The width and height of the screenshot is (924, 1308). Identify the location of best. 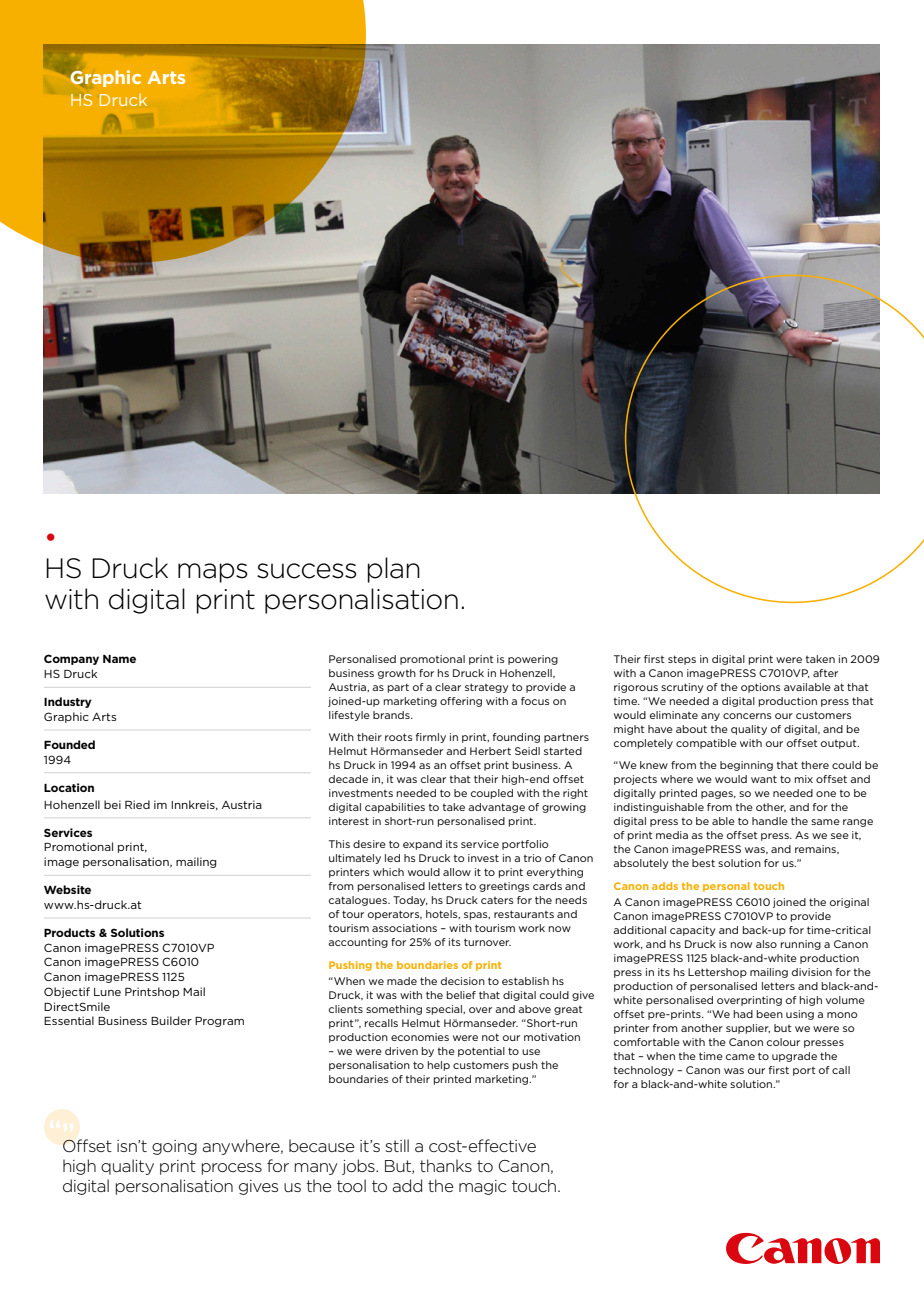
(703, 863).
